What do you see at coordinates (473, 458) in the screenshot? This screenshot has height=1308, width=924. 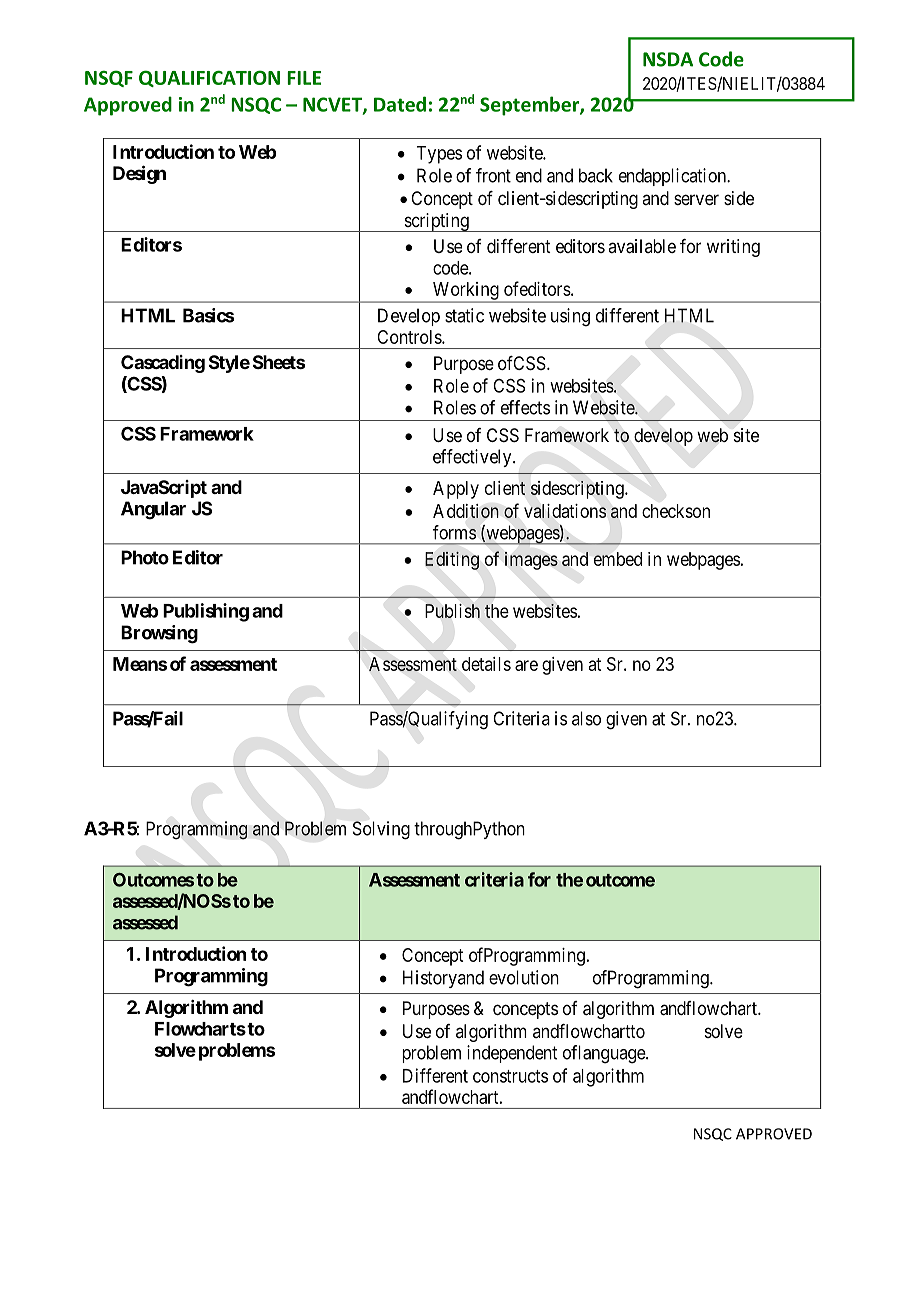 I see `effectively` at bounding box center [473, 458].
